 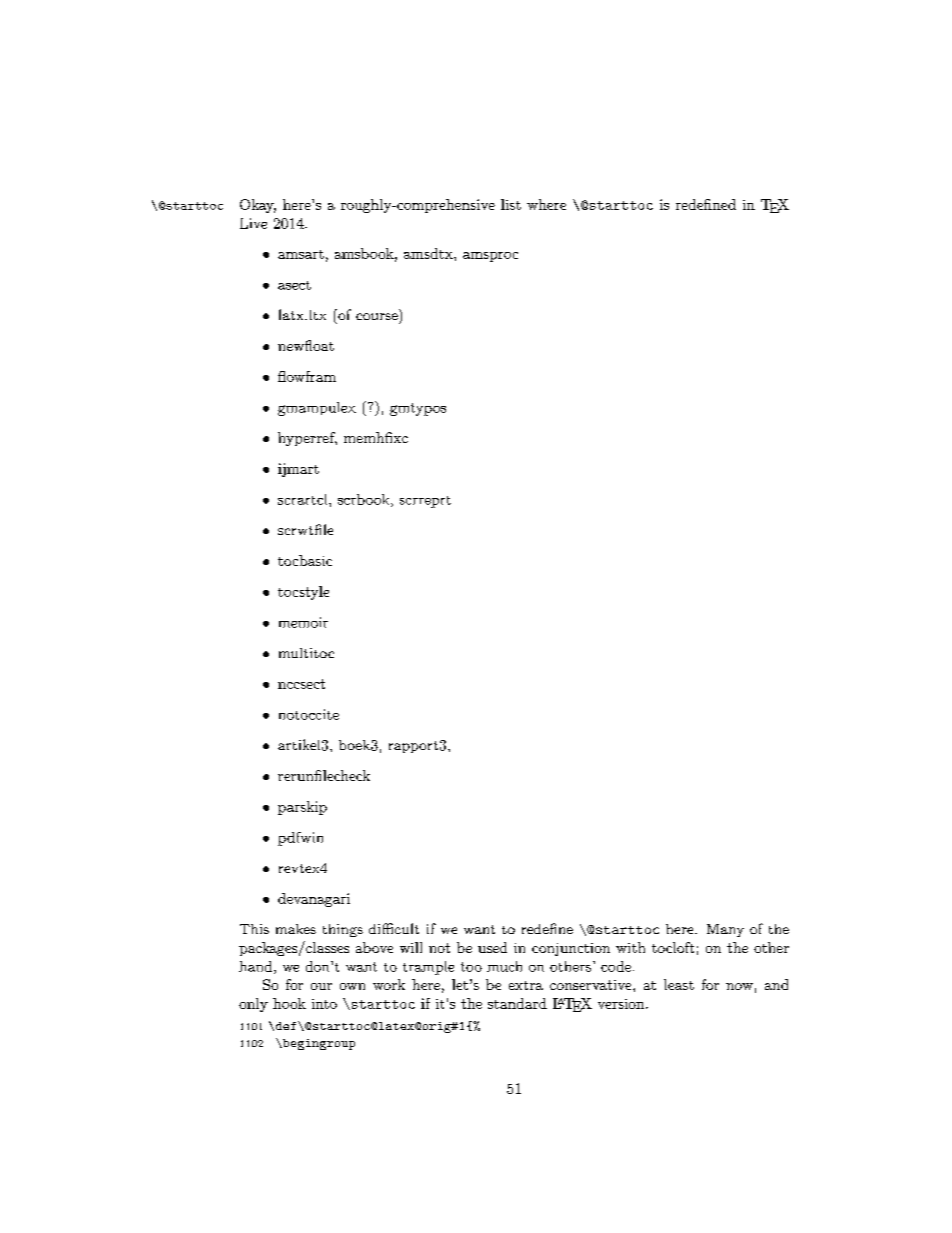 What do you see at coordinates (314, 900) in the page?
I see `devanagari` at bounding box center [314, 900].
